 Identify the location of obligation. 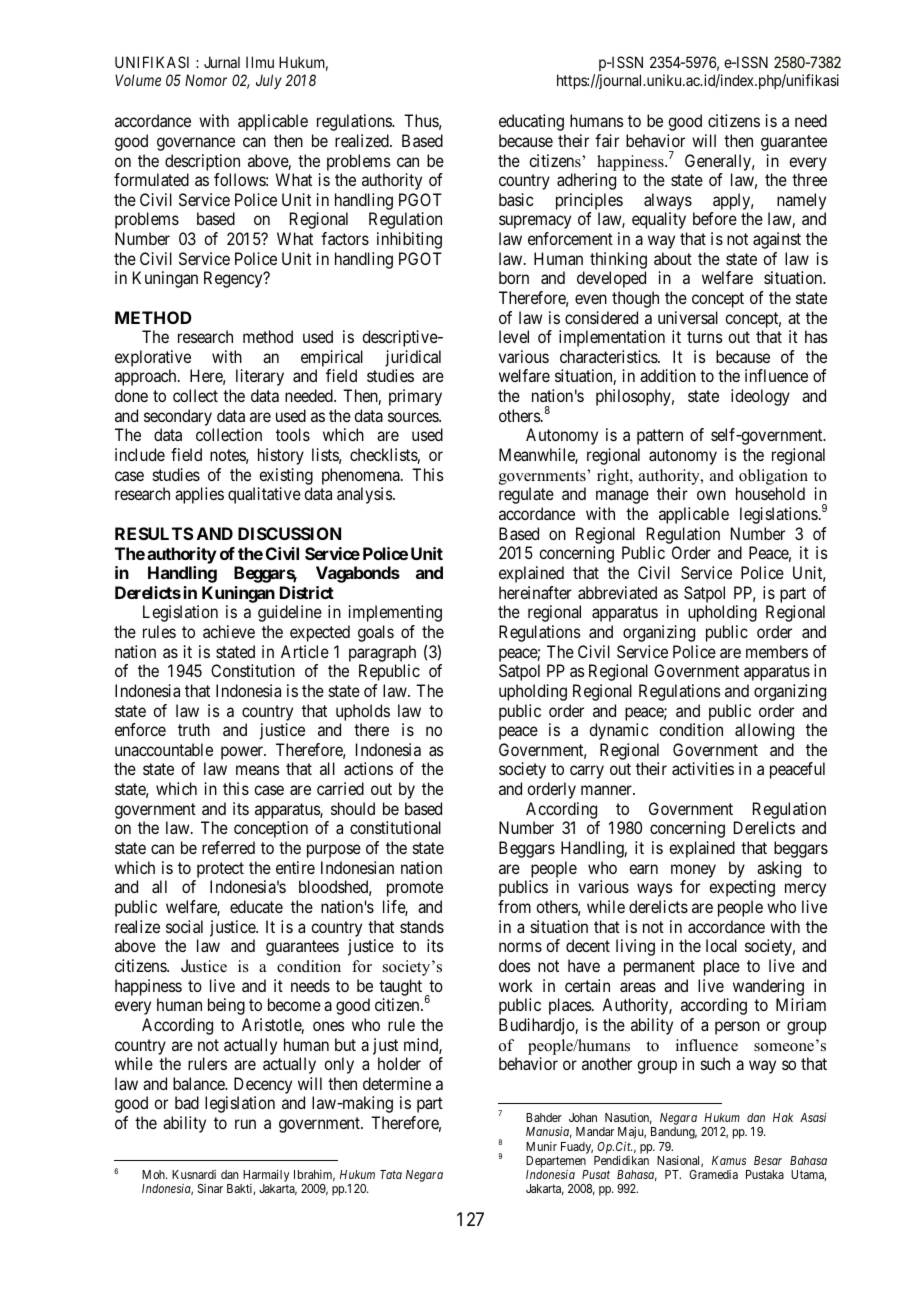
(773, 478).
